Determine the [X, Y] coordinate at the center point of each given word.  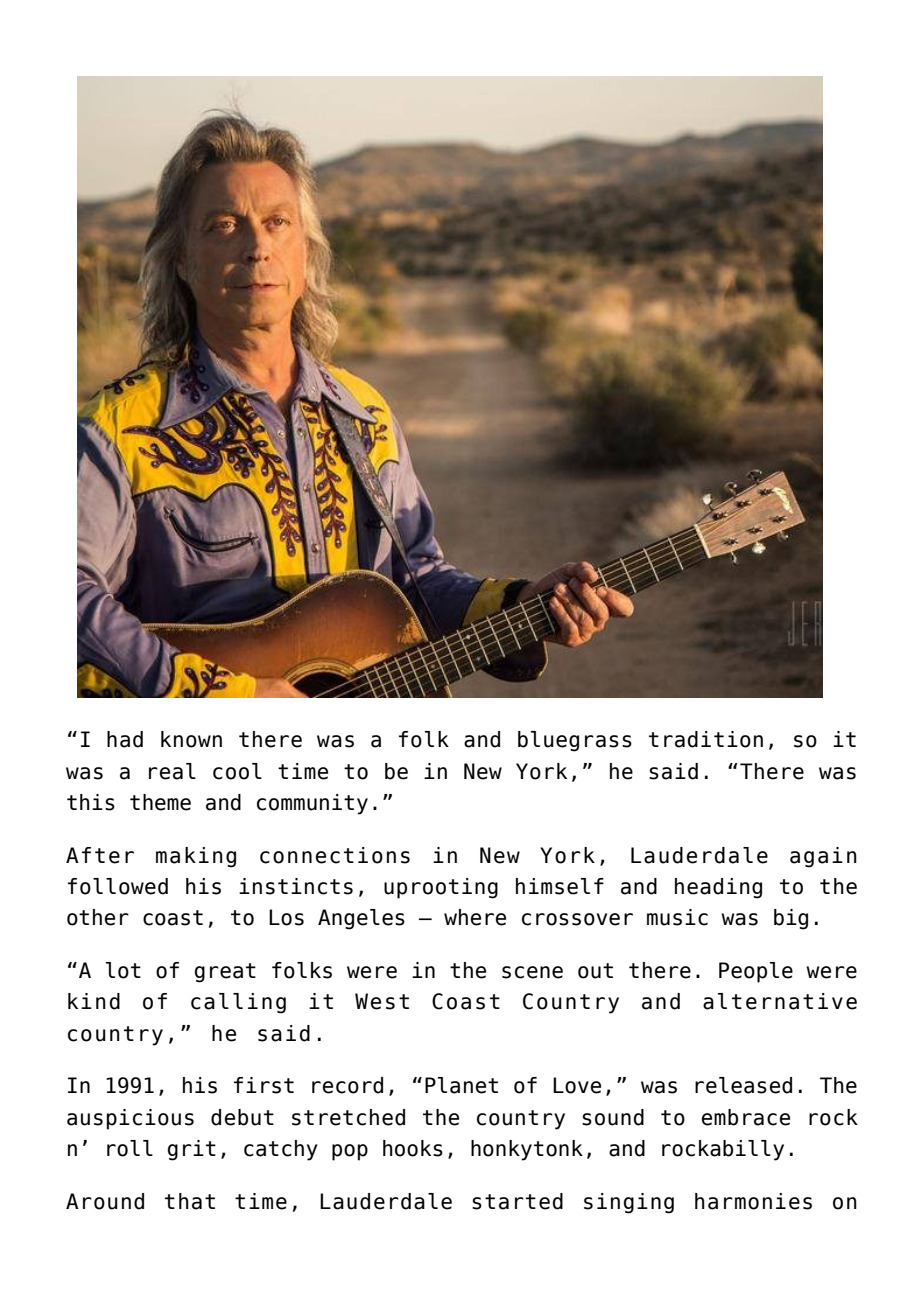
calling [238, 1003]
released [743, 1085]
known [191, 739]
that [190, 1201]
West [382, 1001]
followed [118, 886]
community [312, 804]
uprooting [441, 888]
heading [718, 888]
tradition [706, 739]
